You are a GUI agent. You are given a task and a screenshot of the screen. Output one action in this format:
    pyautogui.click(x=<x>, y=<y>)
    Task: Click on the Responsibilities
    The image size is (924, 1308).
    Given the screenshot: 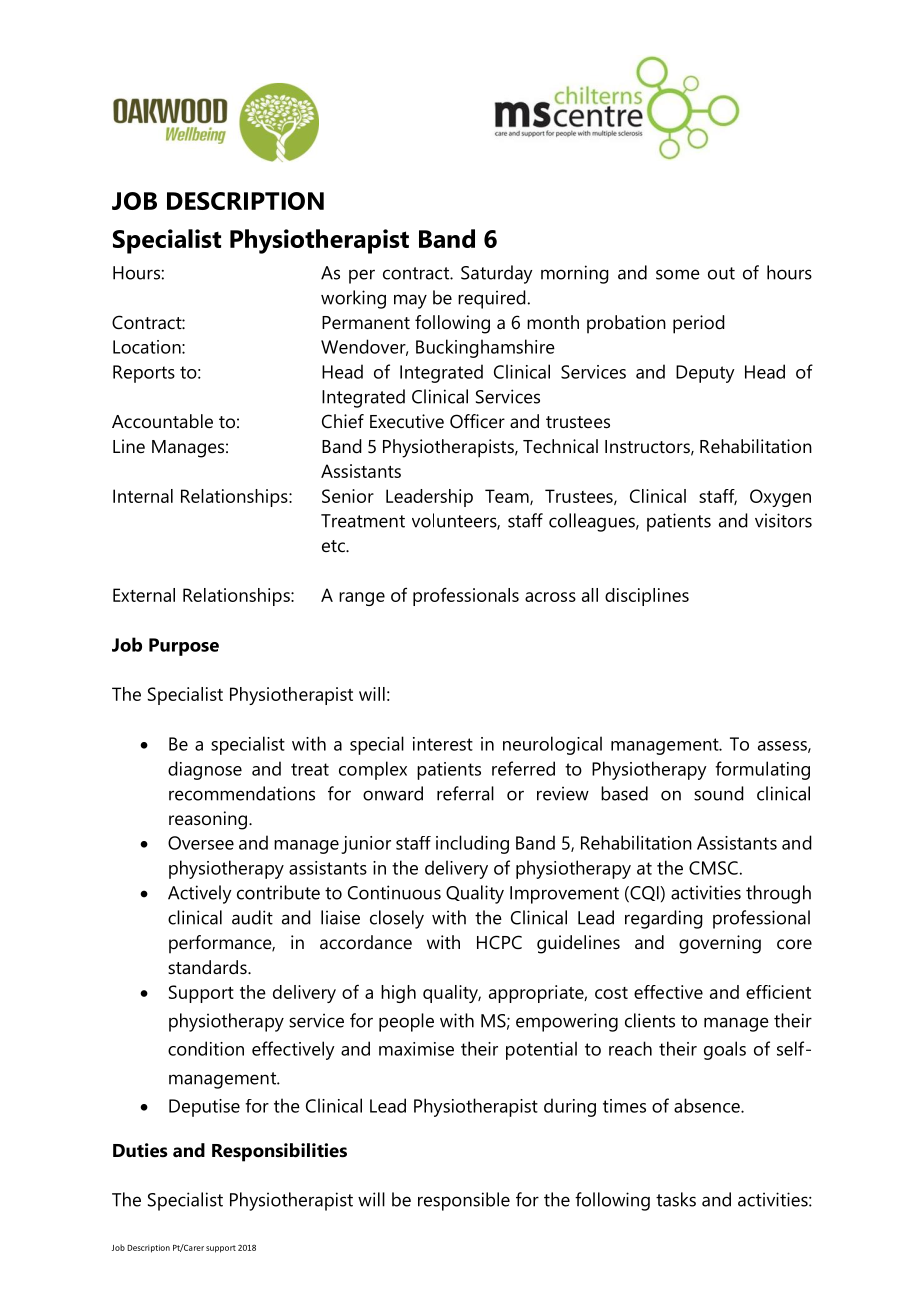 What is the action you would take?
    pyautogui.click(x=279, y=1152)
